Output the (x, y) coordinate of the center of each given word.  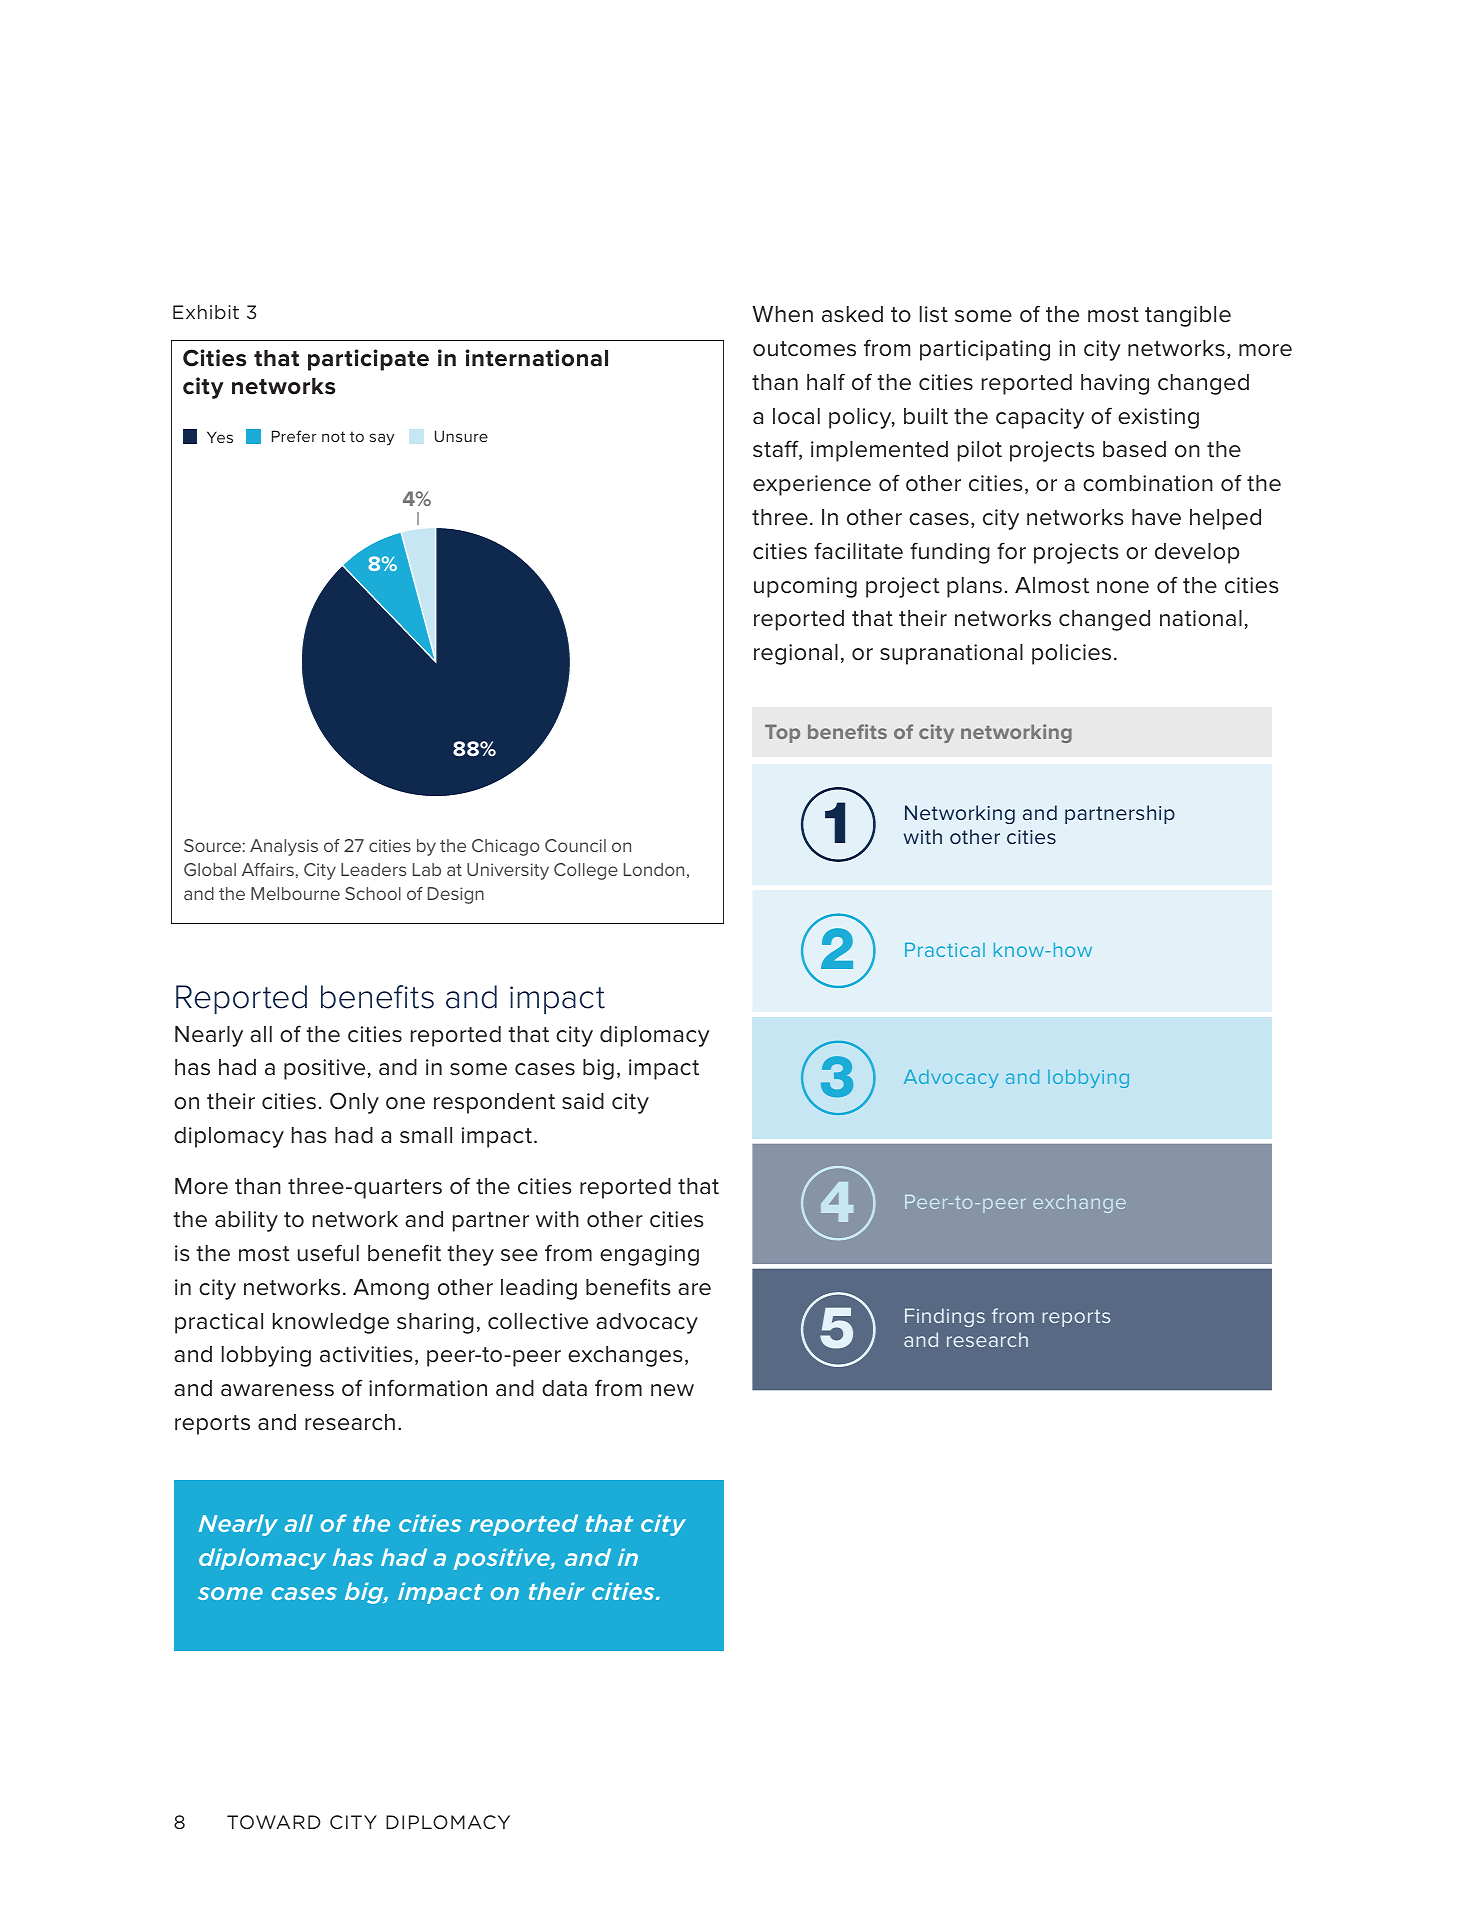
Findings (945, 1317)
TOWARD (274, 1822)
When (782, 314)
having (1115, 384)
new (672, 1390)
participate (368, 360)
